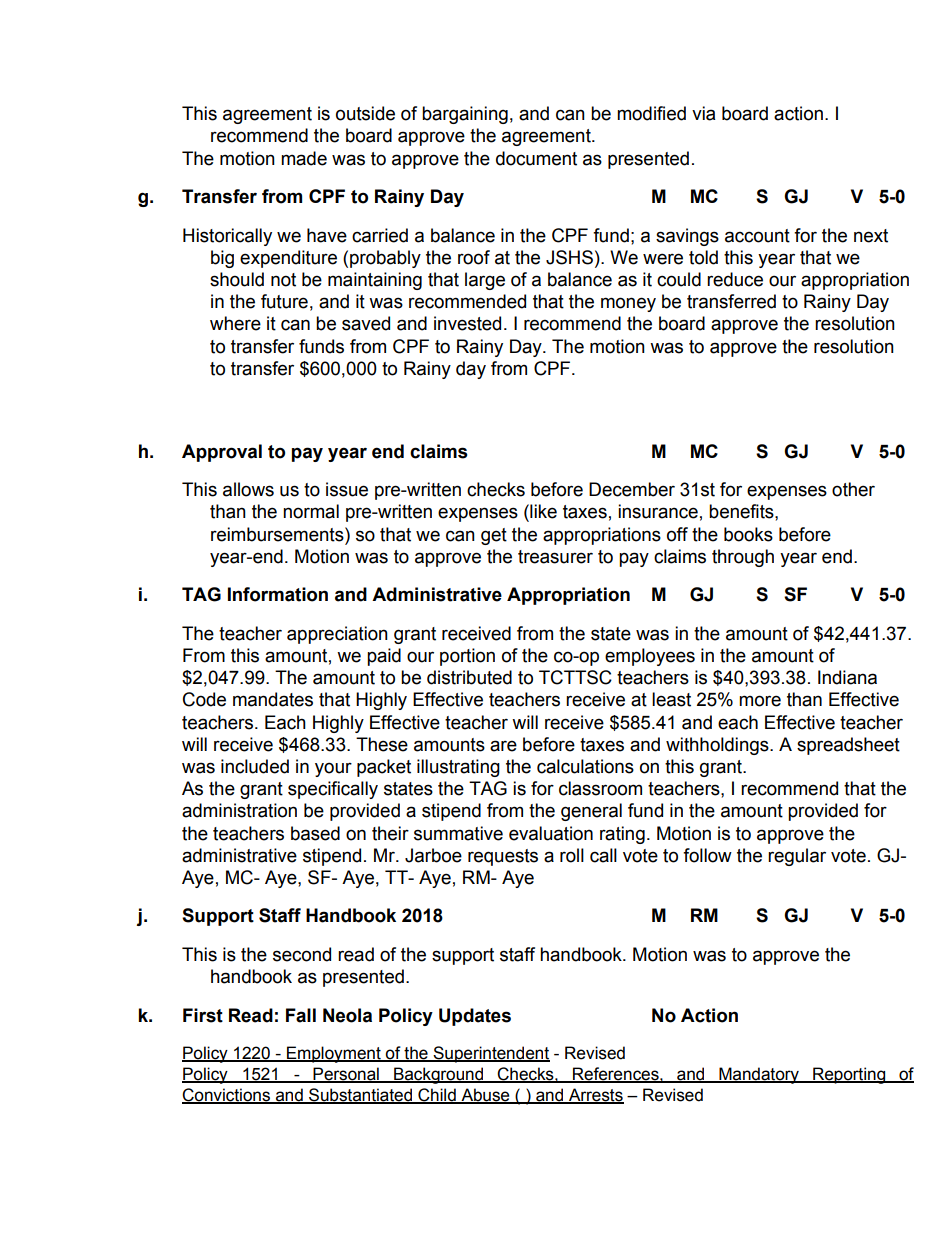  I want to click on reduce, so click(735, 279).
